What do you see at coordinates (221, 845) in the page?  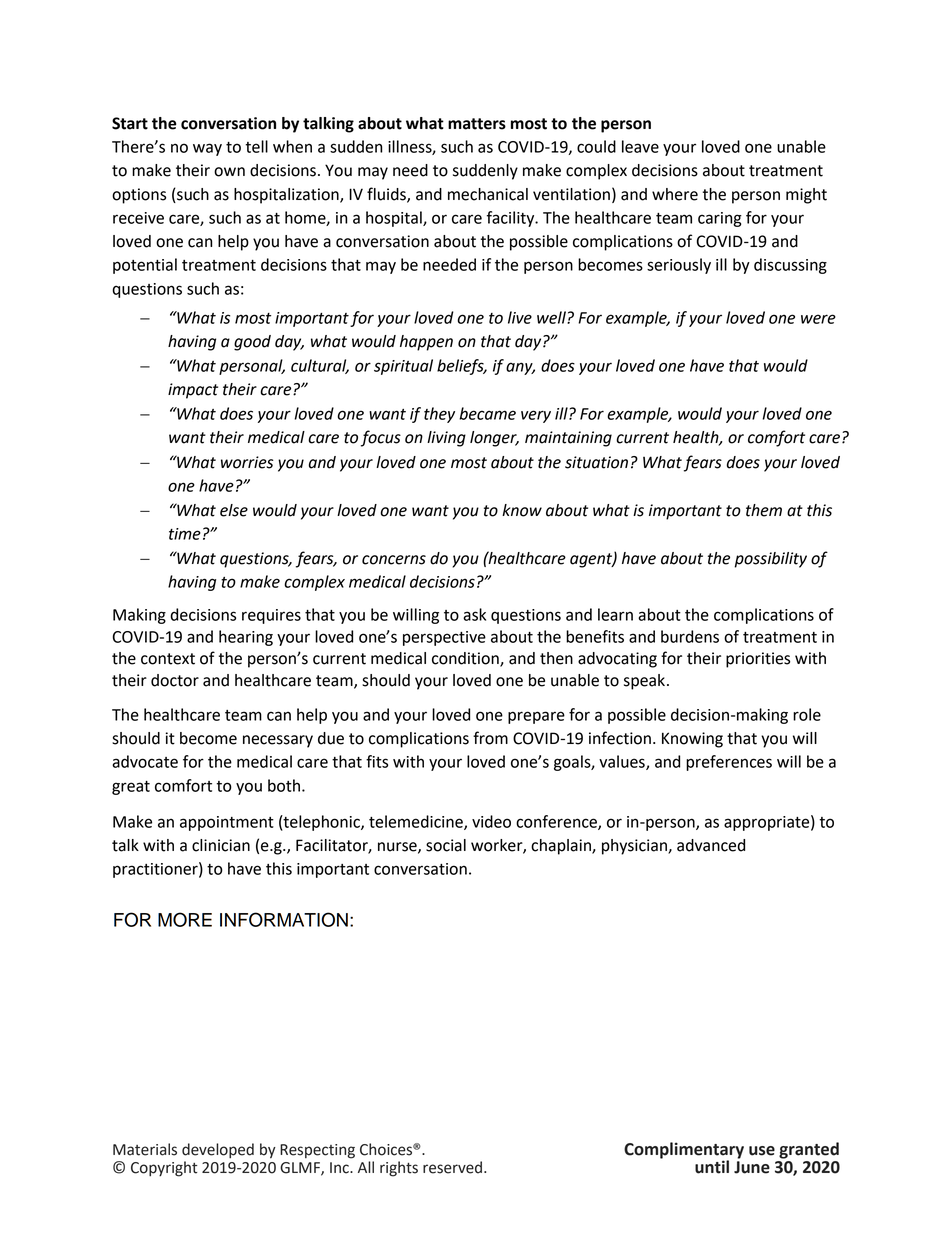 I see `clinician` at bounding box center [221, 845].
